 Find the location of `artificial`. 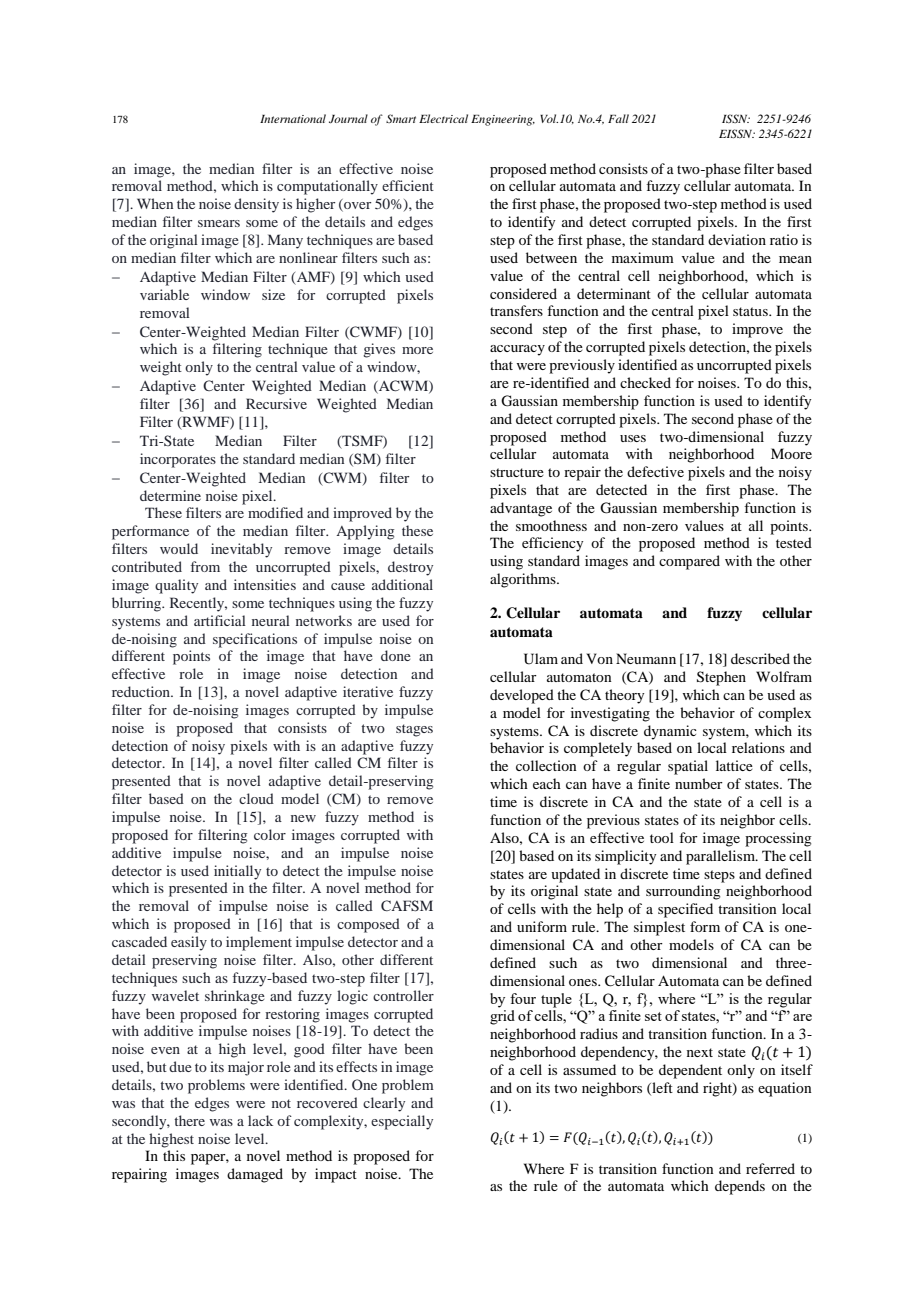

artificial is located at coordinates (220, 620).
